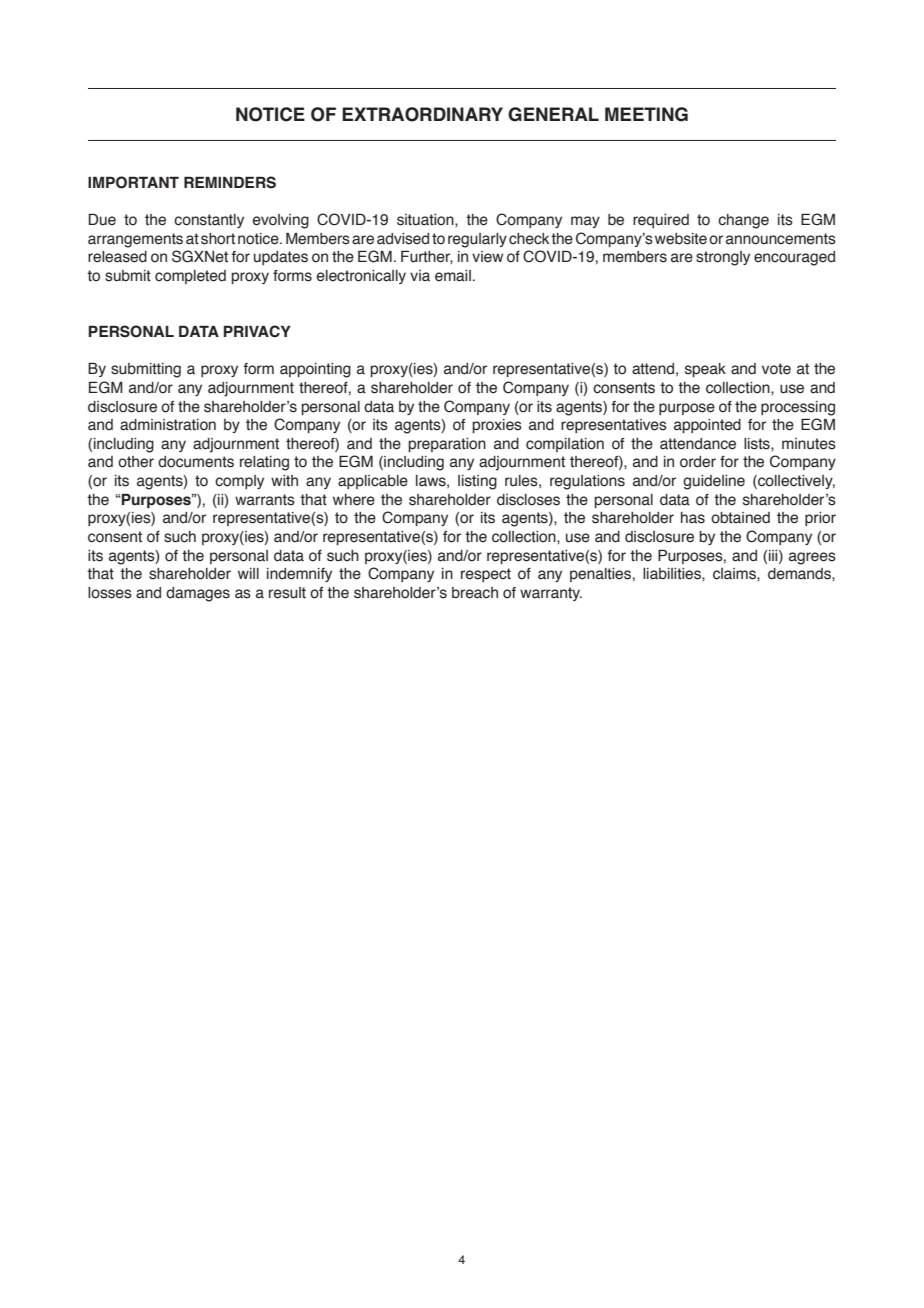  I want to click on damages, so click(198, 594).
